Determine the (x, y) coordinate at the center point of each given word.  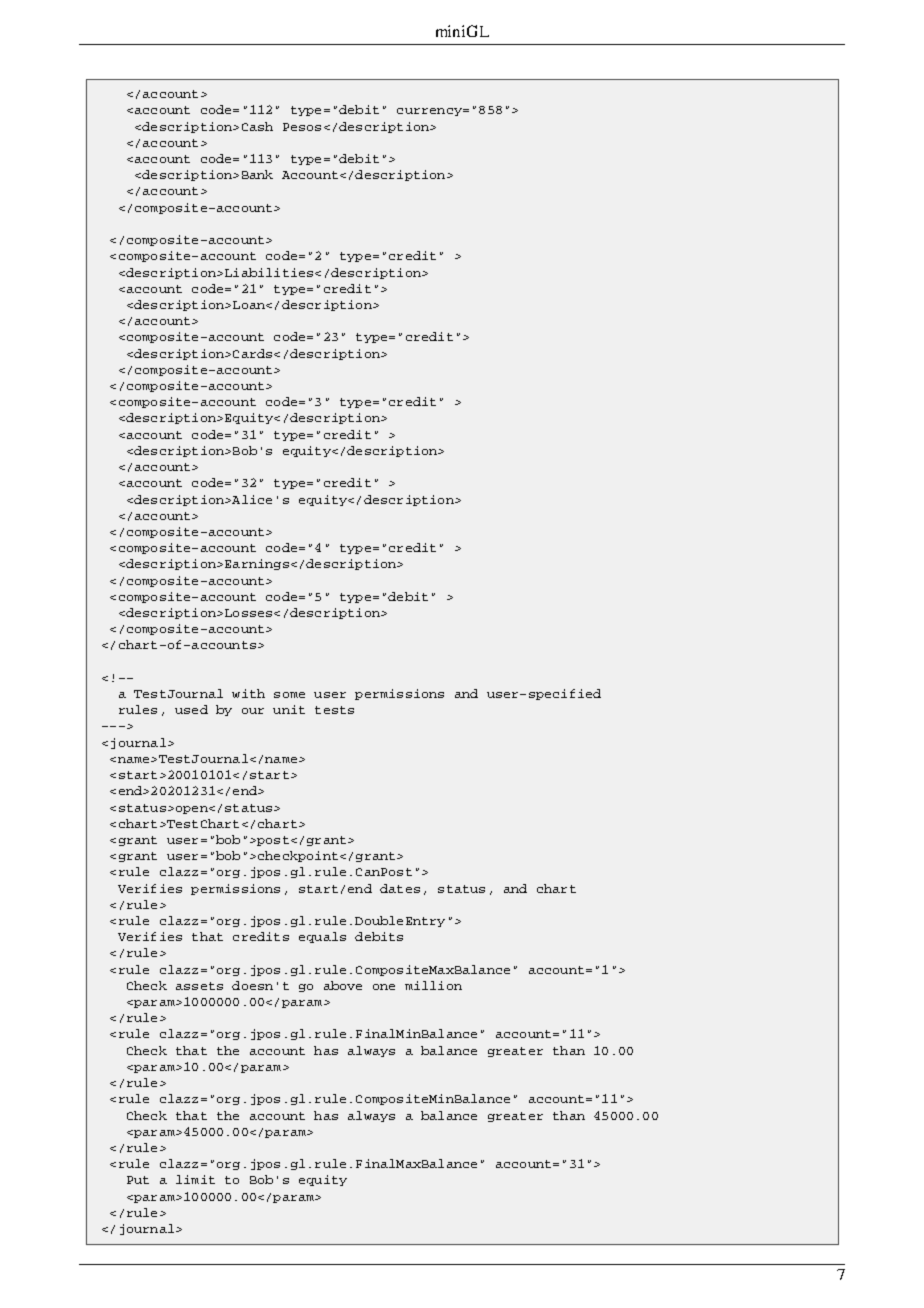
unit (289, 709)
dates (400, 888)
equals (322, 937)
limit (195, 1179)
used (191, 709)
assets (199, 986)
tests (334, 710)
